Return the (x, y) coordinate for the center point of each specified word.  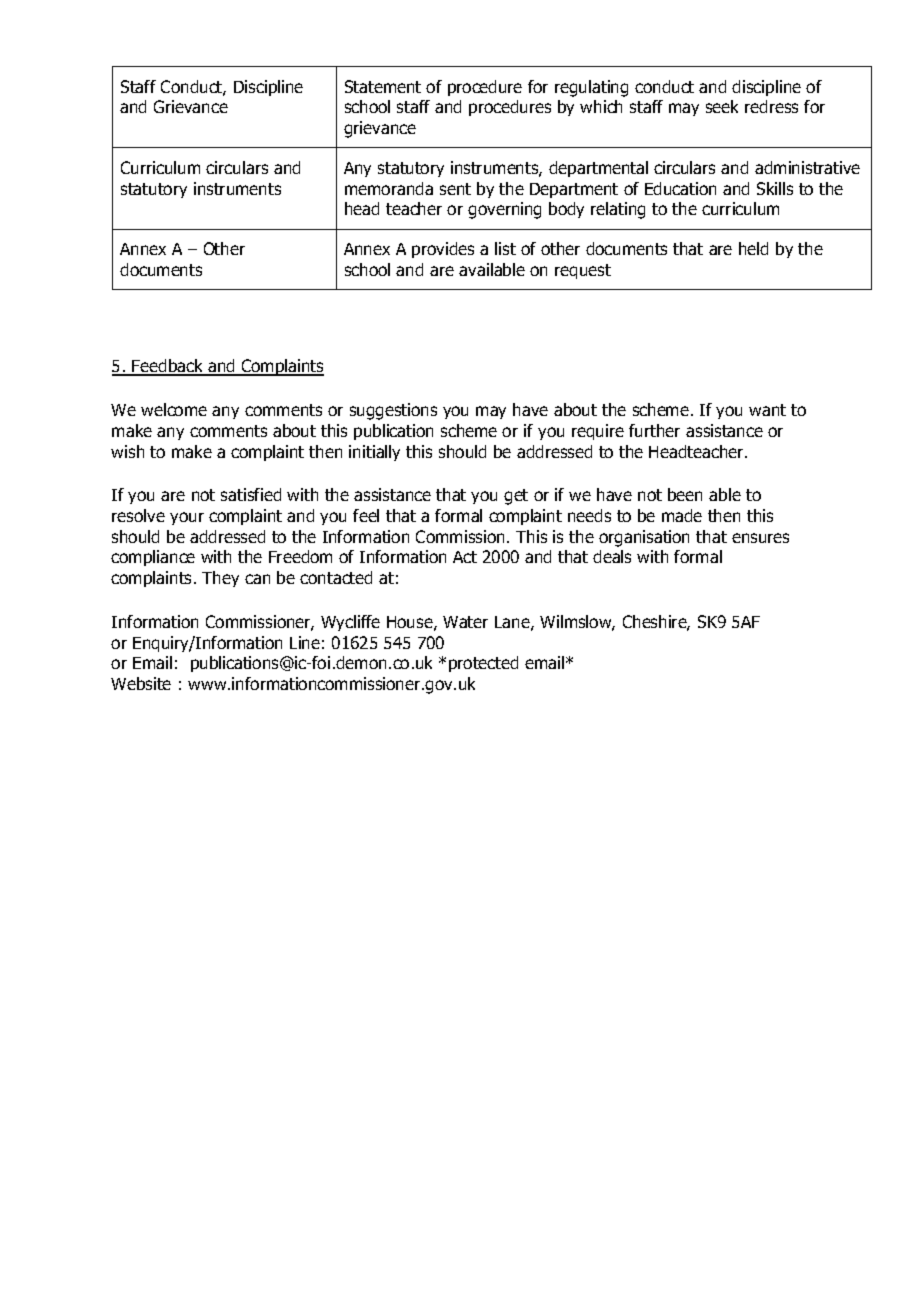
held (753, 248)
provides (443, 250)
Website (141, 683)
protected (483, 664)
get (516, 497)
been (685, 494)
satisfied (251, 494)
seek (722, 106)
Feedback (168, 367)
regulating (591, 88)
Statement (383, 86)
